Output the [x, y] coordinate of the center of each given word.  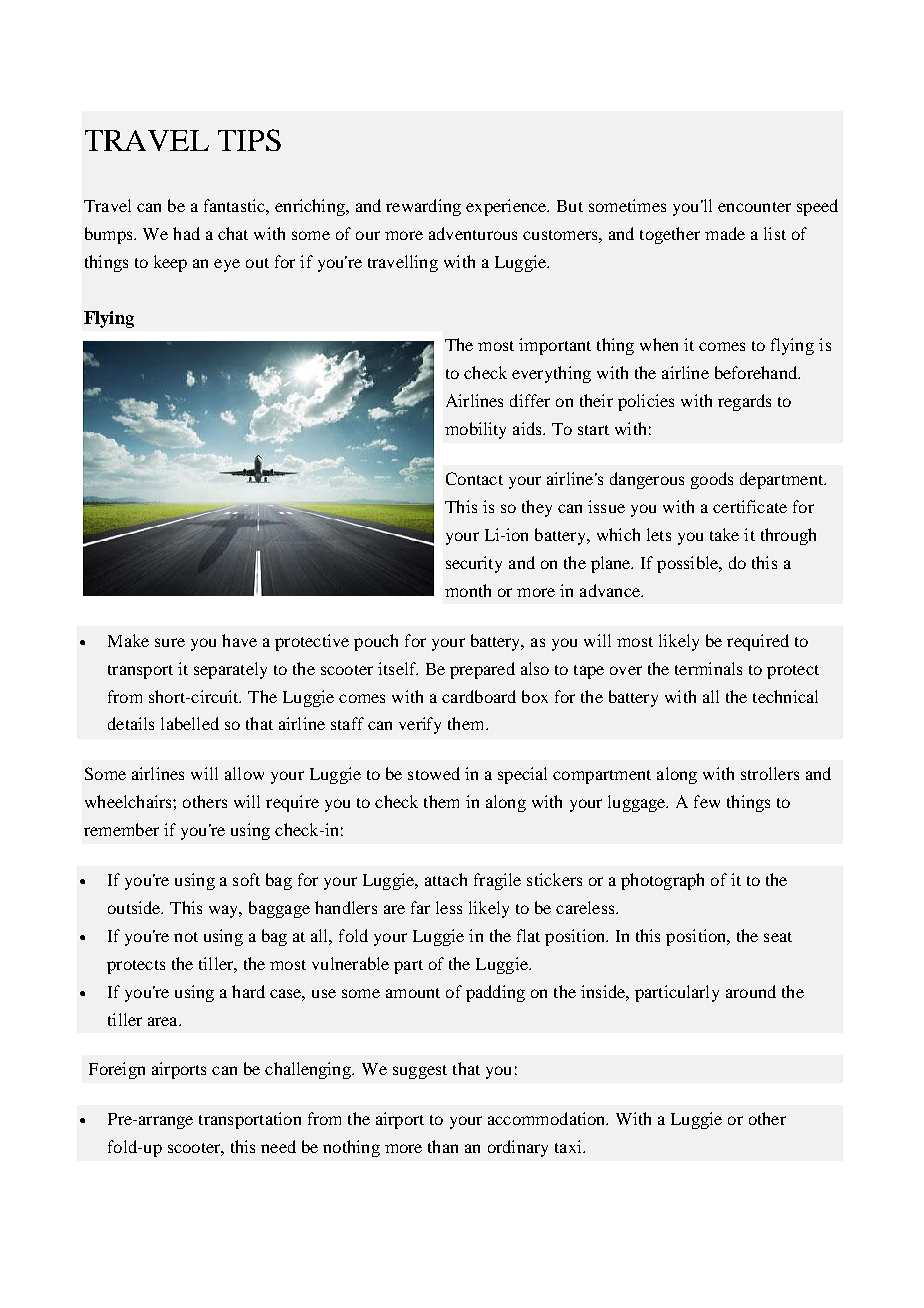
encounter [754, 207]
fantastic [235, 205]
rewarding [423, 207]
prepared [482, 670]
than [443, 1146]
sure [170, 642]
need [278, 1146]
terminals [708, 668]
